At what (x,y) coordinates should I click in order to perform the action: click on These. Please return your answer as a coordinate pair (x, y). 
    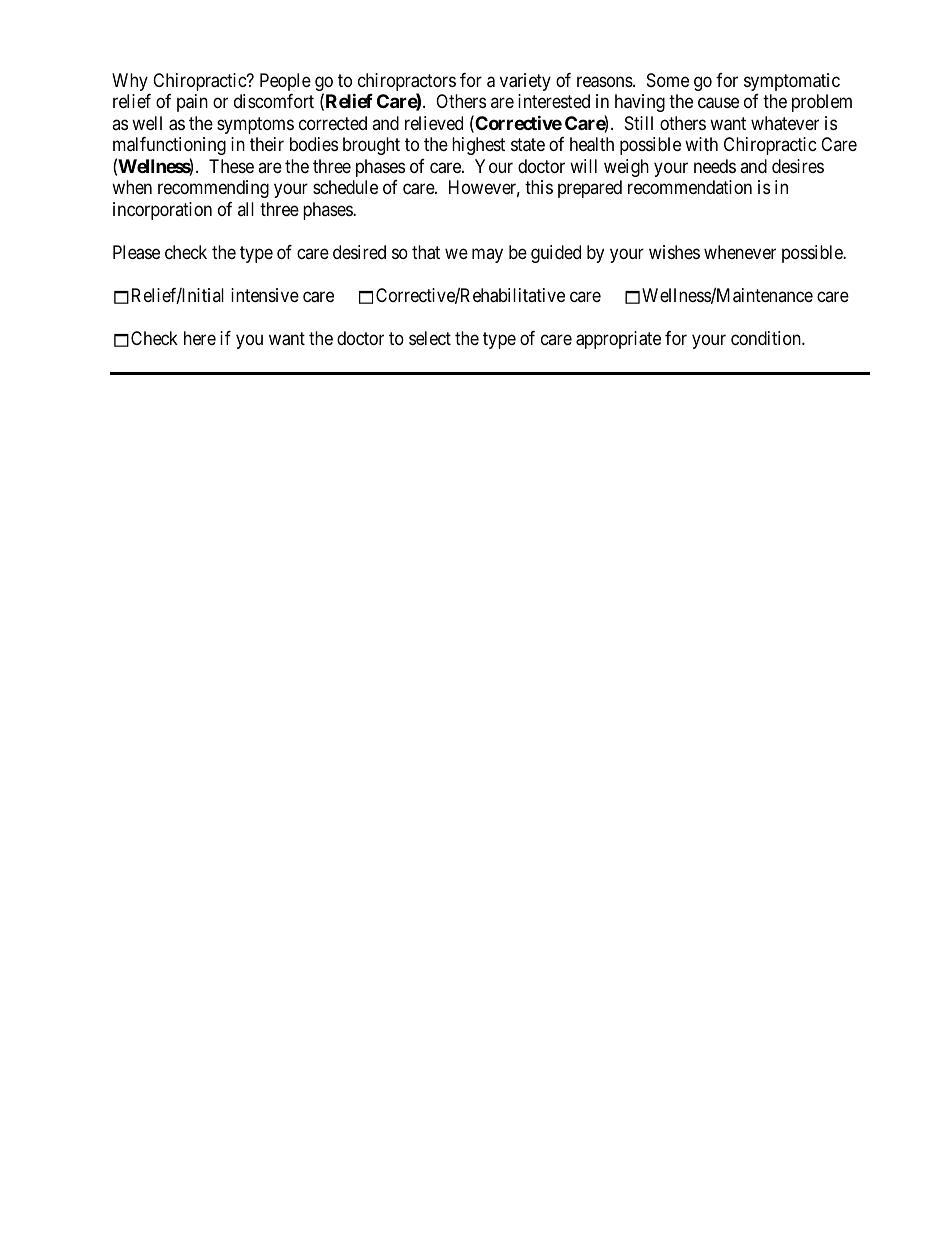
    Looking at the image, I should click on (231, 166).
